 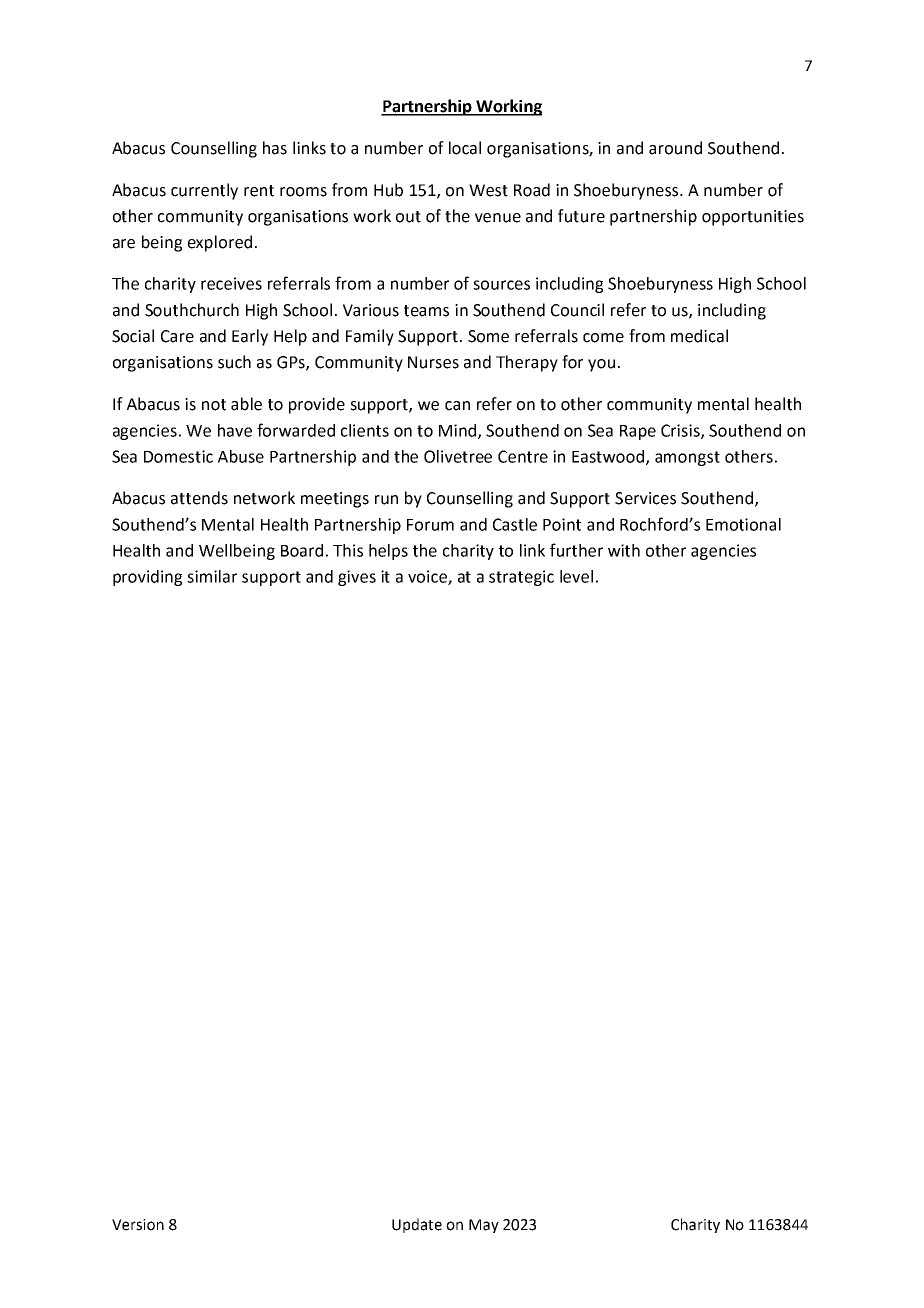 What do you see at coordinates (681, 431) in the page?
I see `Crisis` at bounding box center [681, 431].
